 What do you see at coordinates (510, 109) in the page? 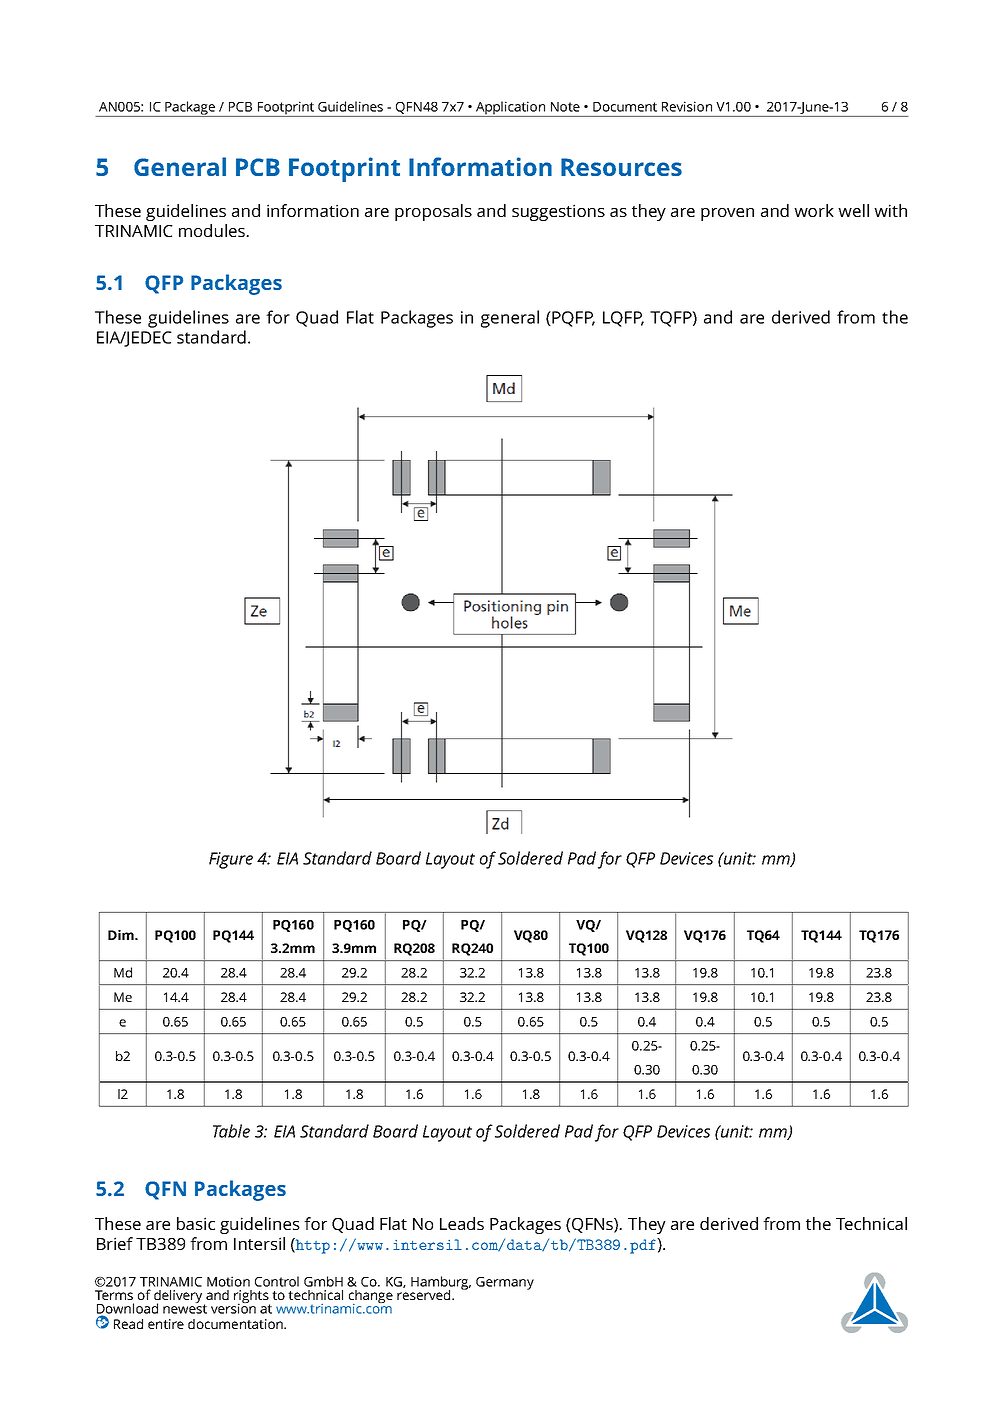
I see `Application` at bounding box center [510, 109].
